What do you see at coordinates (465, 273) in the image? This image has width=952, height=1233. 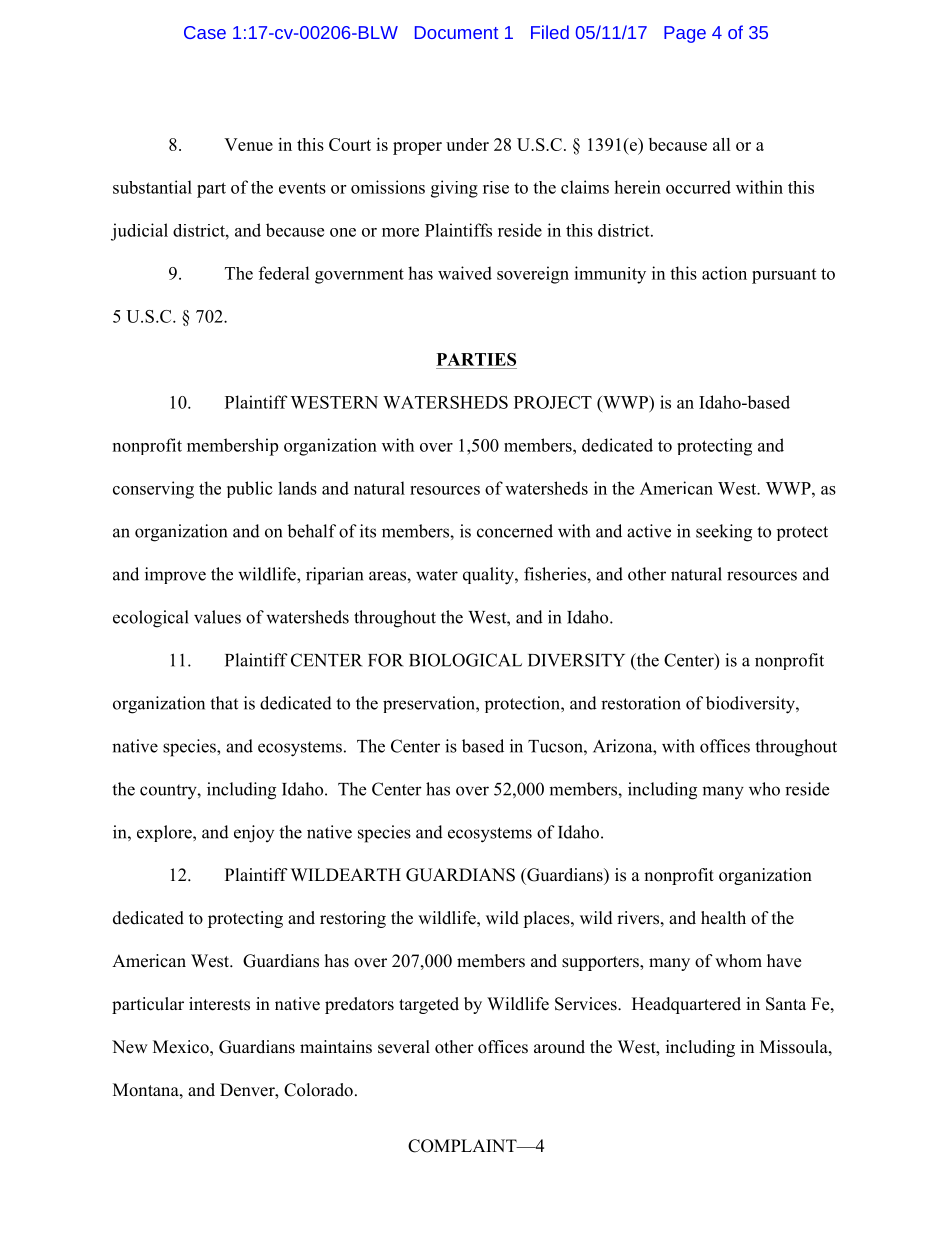 I see `waived` at bounding box center [465, 273].
